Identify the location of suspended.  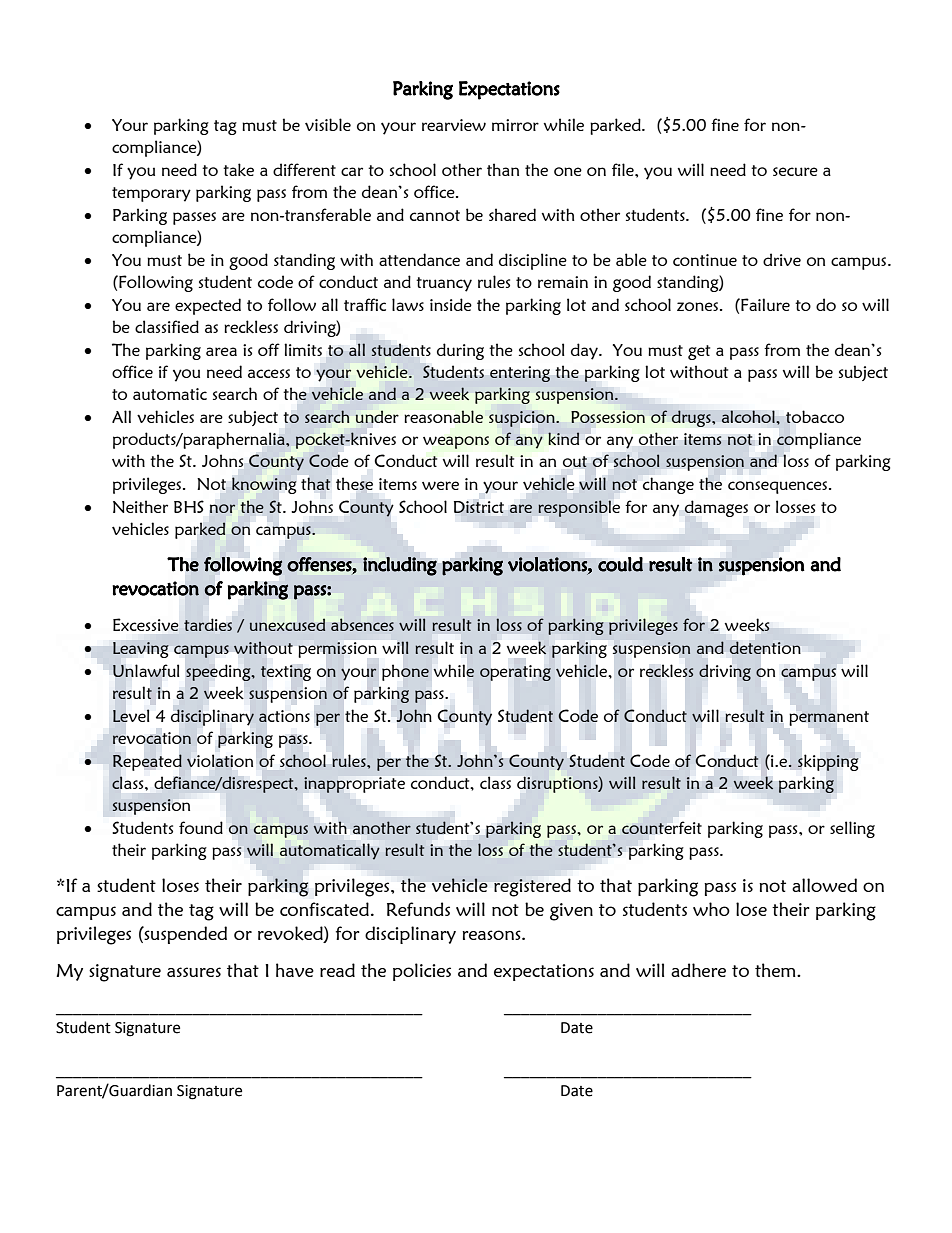
(185, 935).
